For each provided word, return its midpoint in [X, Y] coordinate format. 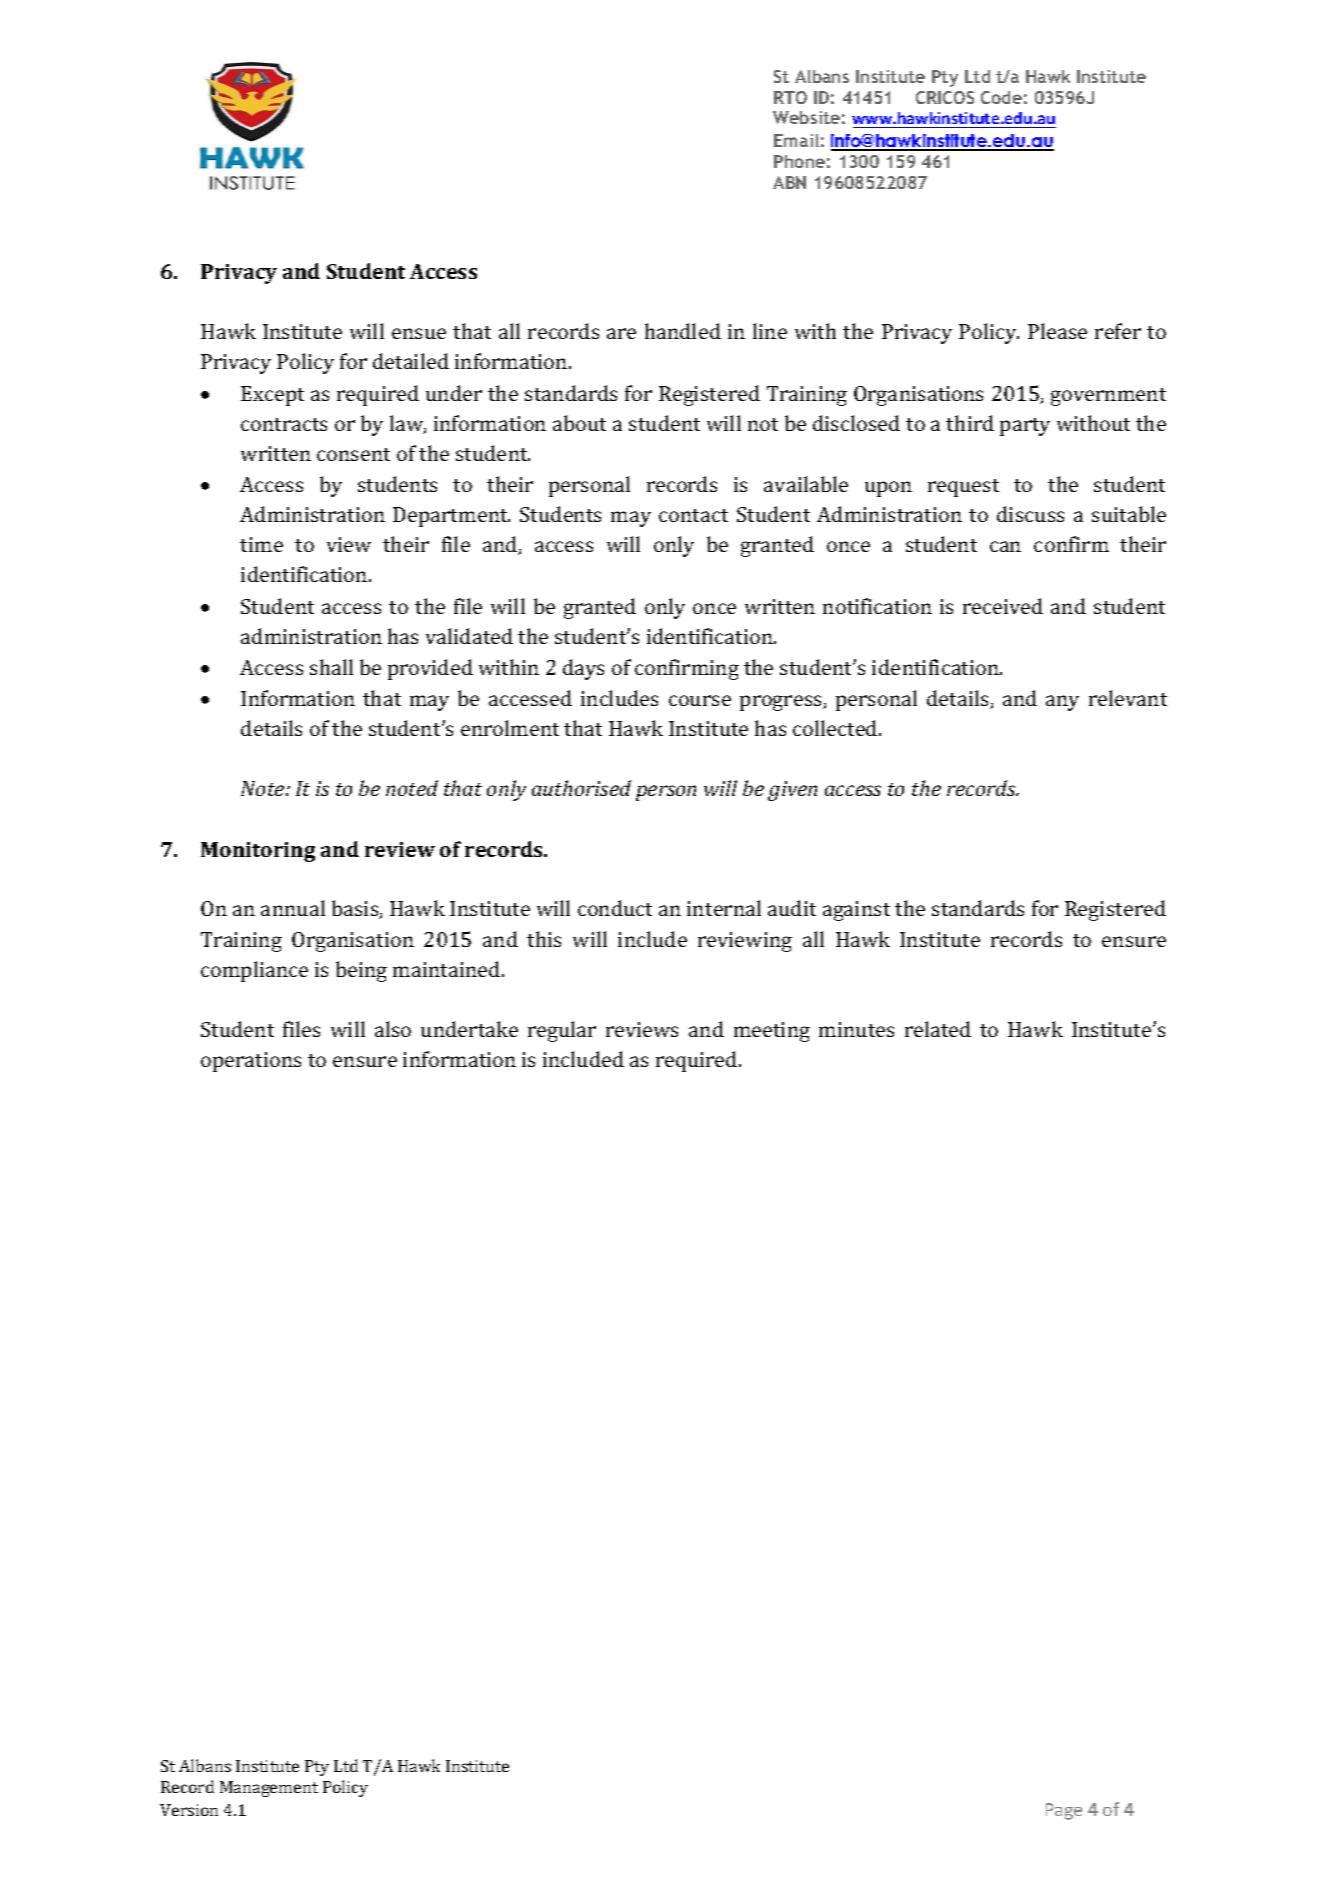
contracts [284, 424]
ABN [789, 182]
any [1062, 703]
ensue [419, 333]
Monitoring [258, 852]
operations [251, 1062]
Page [1064, 1811]
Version [189, 1810]
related [938, 1029]
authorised [581, 788]
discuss [1030, 514]
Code [1001, 97]
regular [562, 1031]
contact [693, 515]
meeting [772, 1032]
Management [269, 1789]
